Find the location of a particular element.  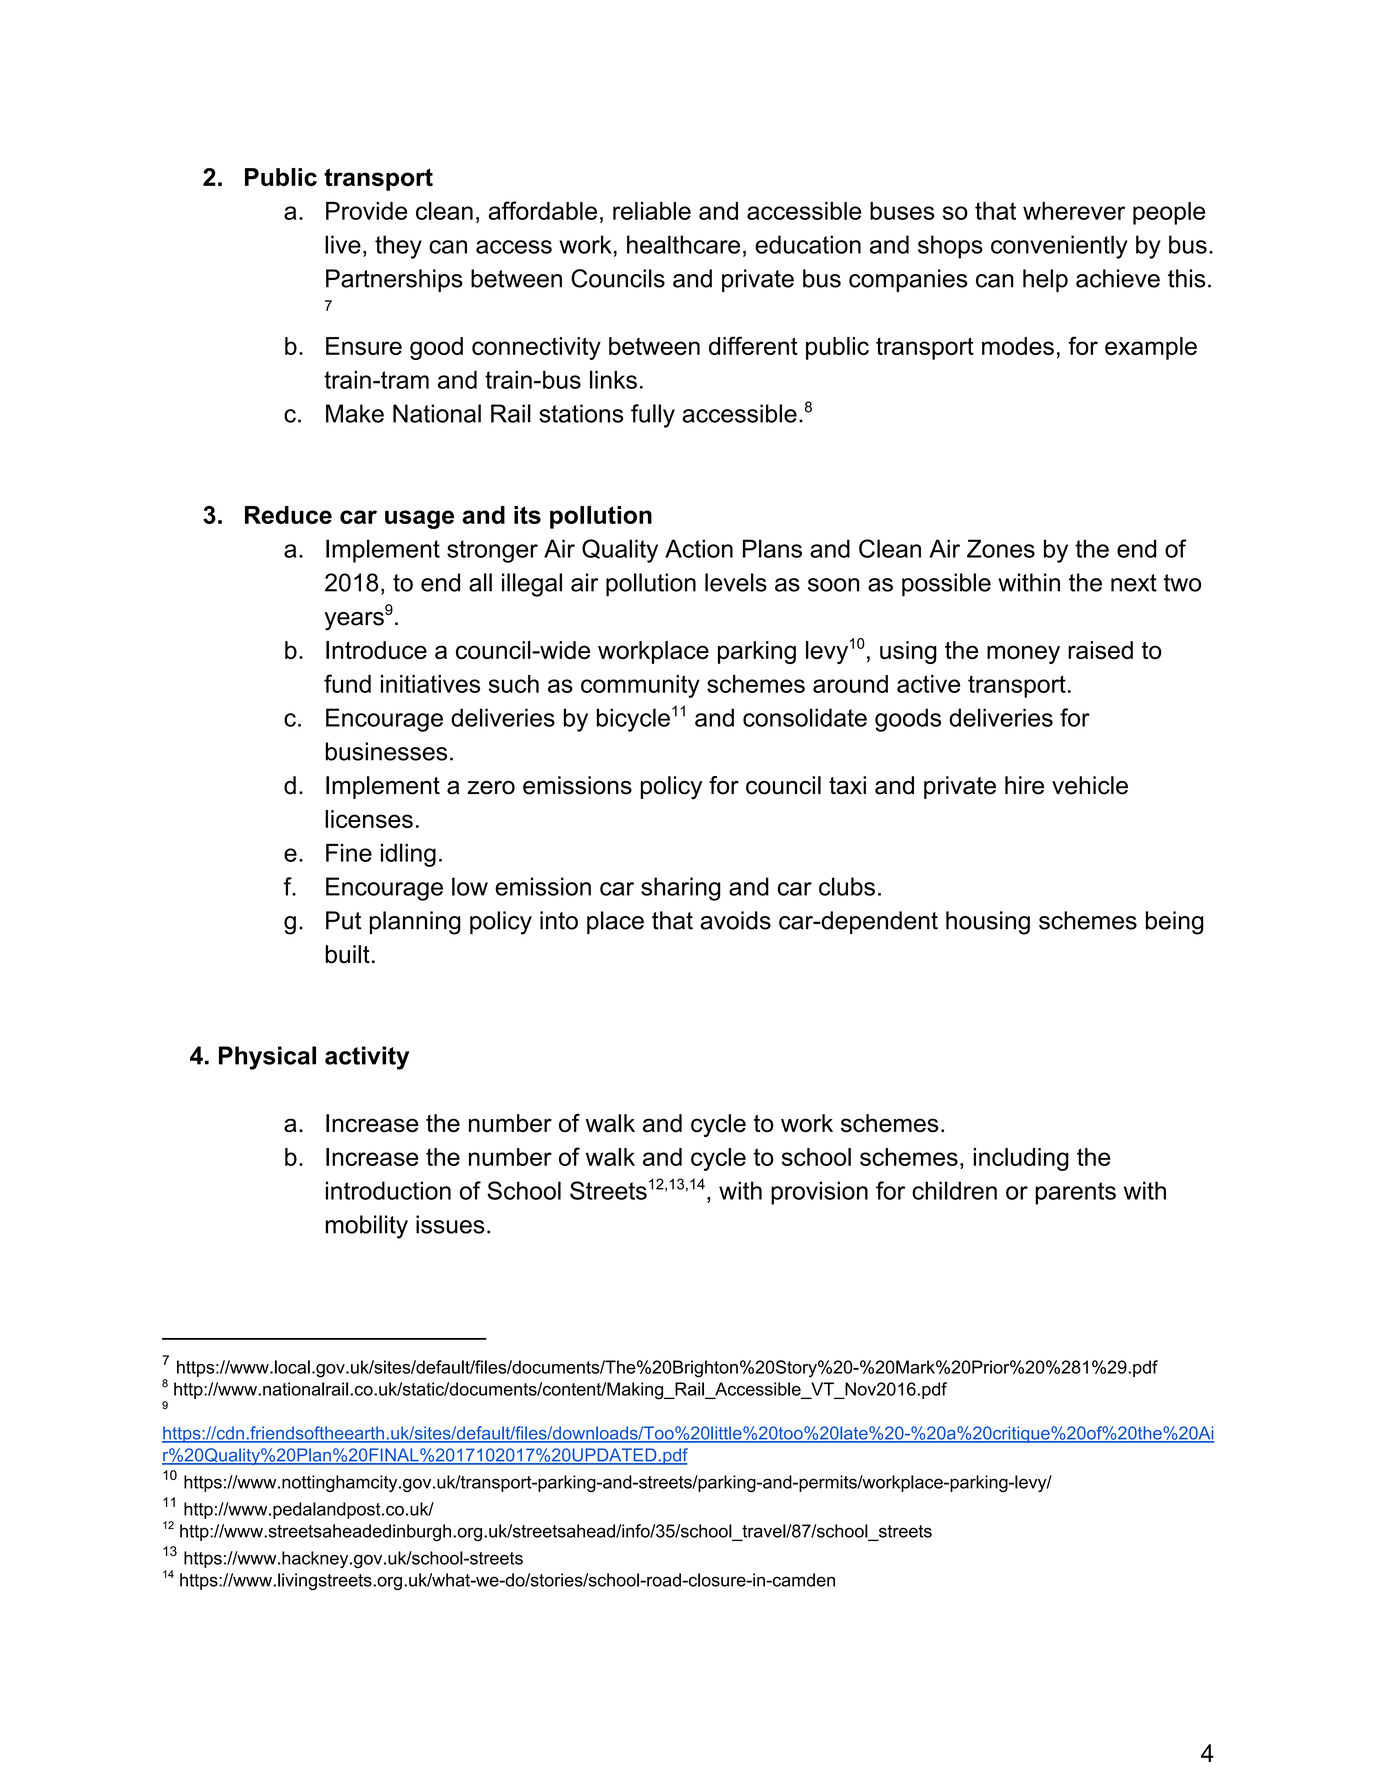

vehicle is located at coordinates (1090, 785).
